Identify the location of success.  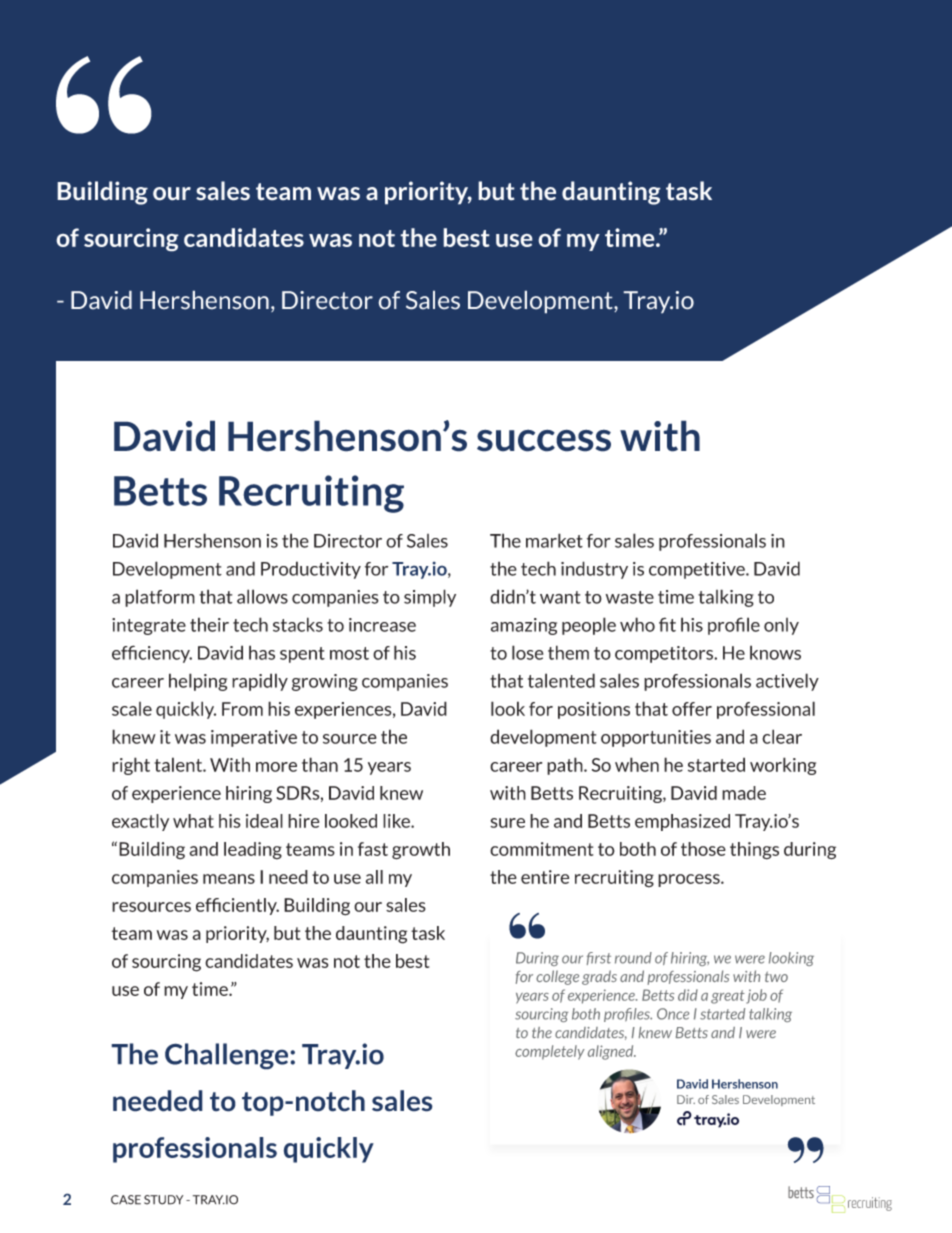
(544, 440).
